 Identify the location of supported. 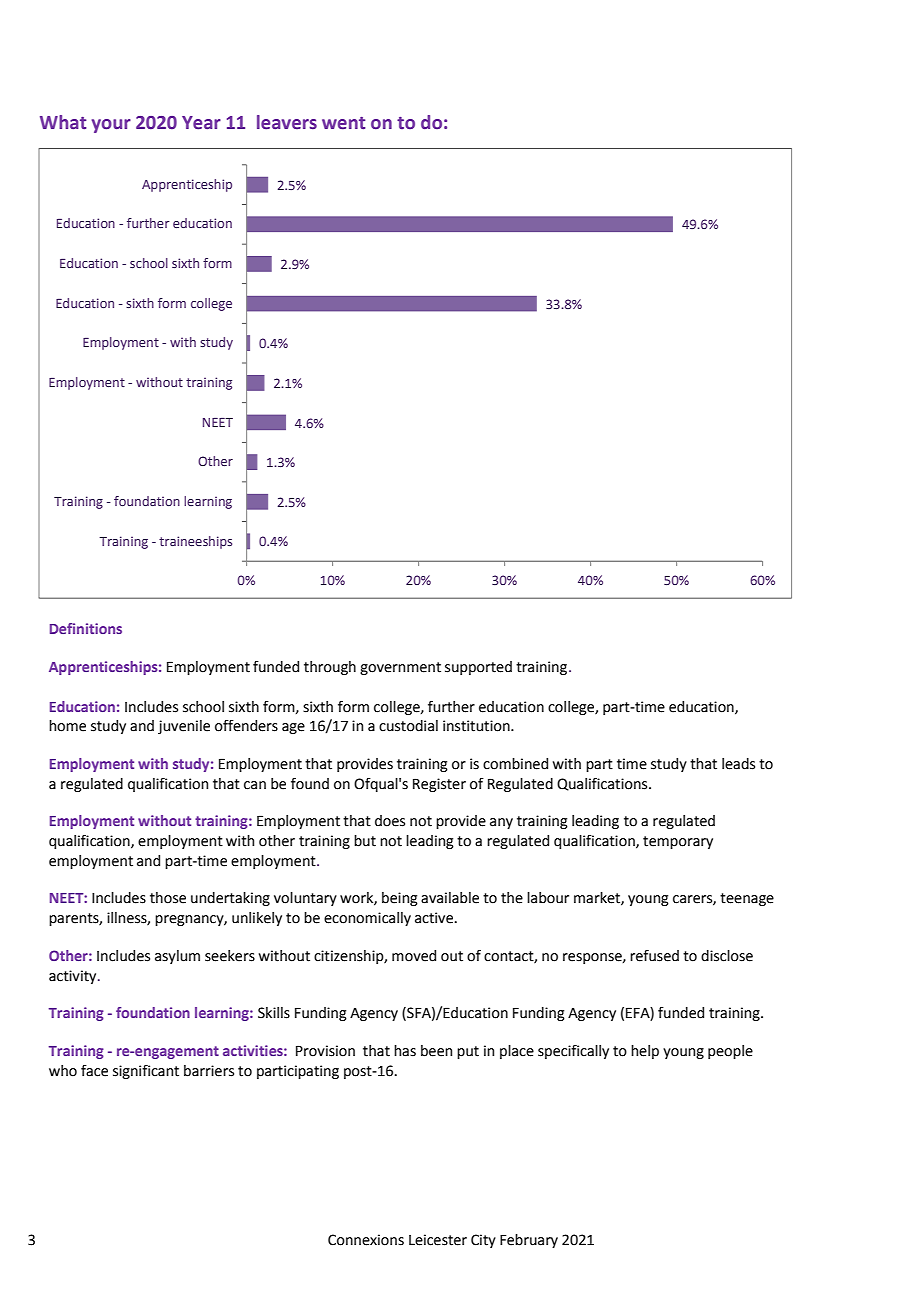
(478, 668).
